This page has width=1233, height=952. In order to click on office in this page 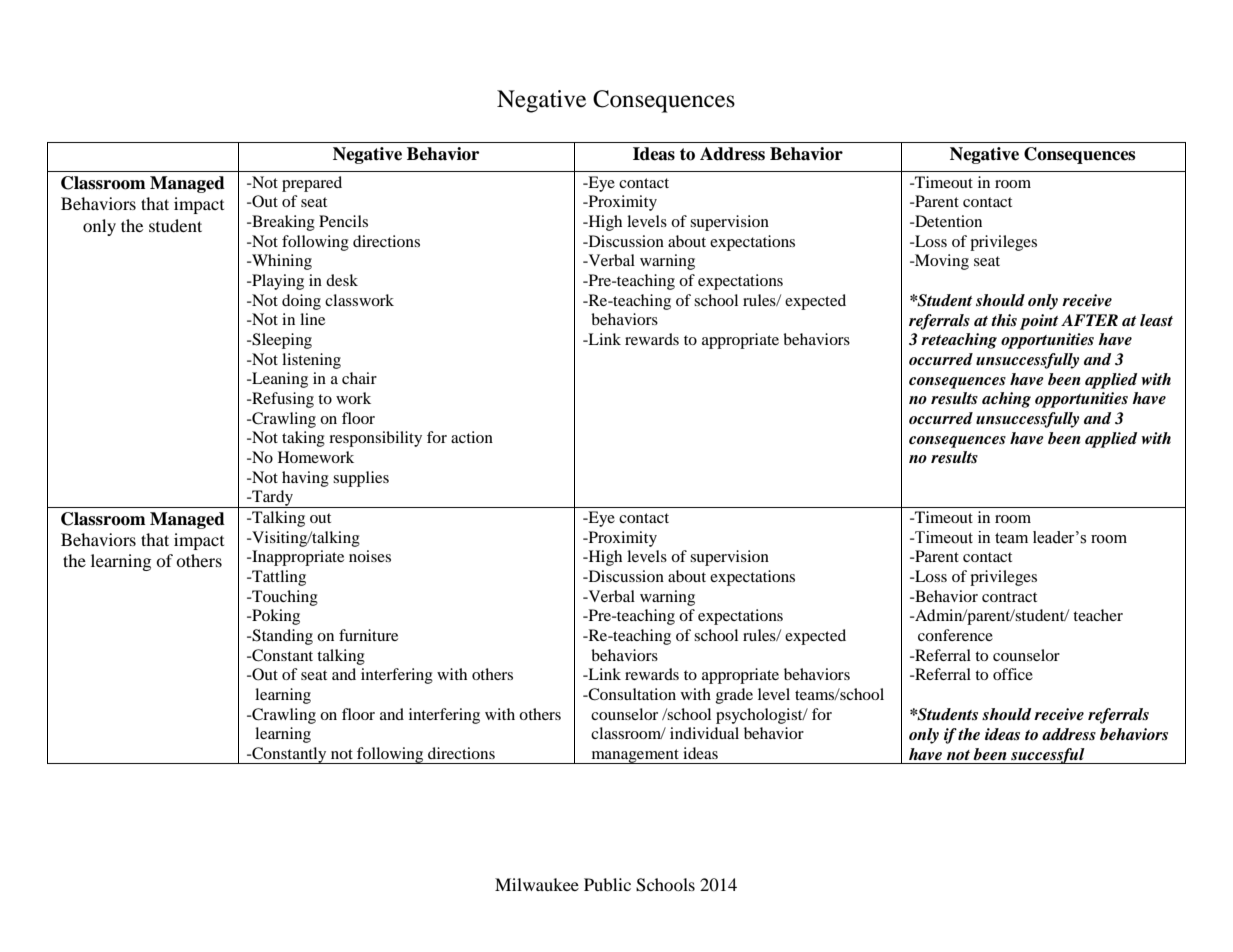, I will do `click(1013, 674)`.
